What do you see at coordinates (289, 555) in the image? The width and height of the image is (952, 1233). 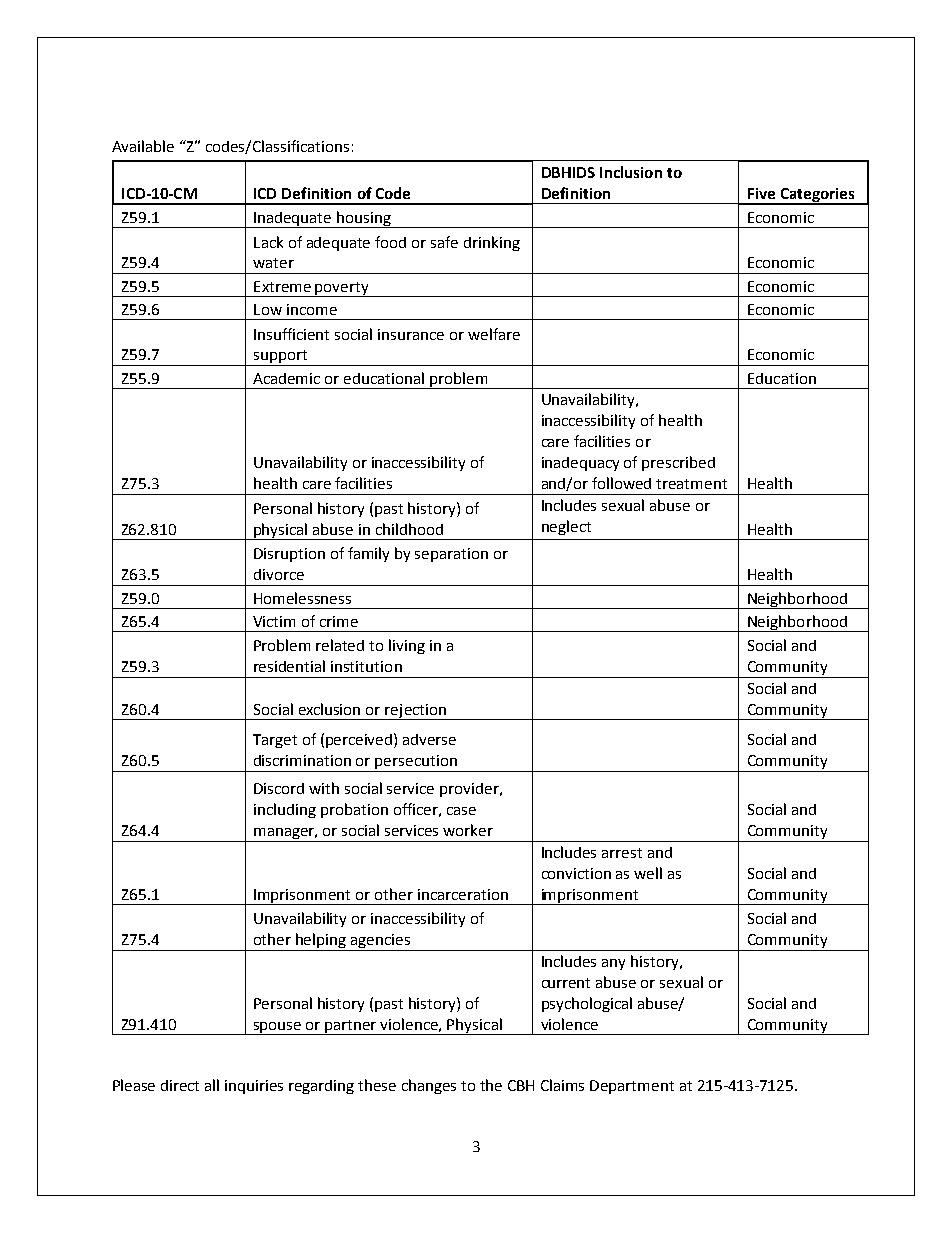 I see `Disruption` at bounding box center [289, 555].
